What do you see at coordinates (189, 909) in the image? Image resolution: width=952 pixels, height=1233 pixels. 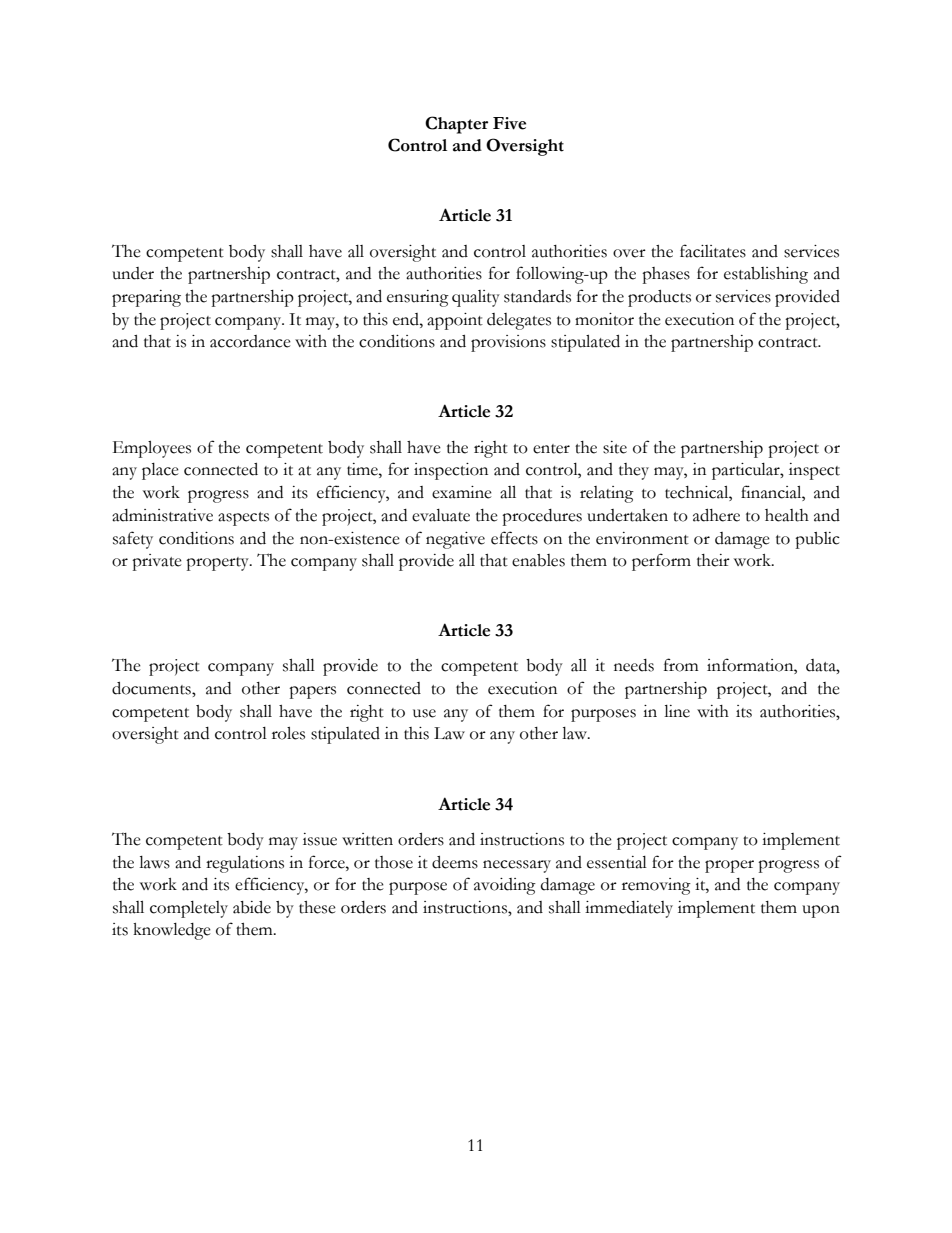 I see `completely` at bounding box center [189, 909].
